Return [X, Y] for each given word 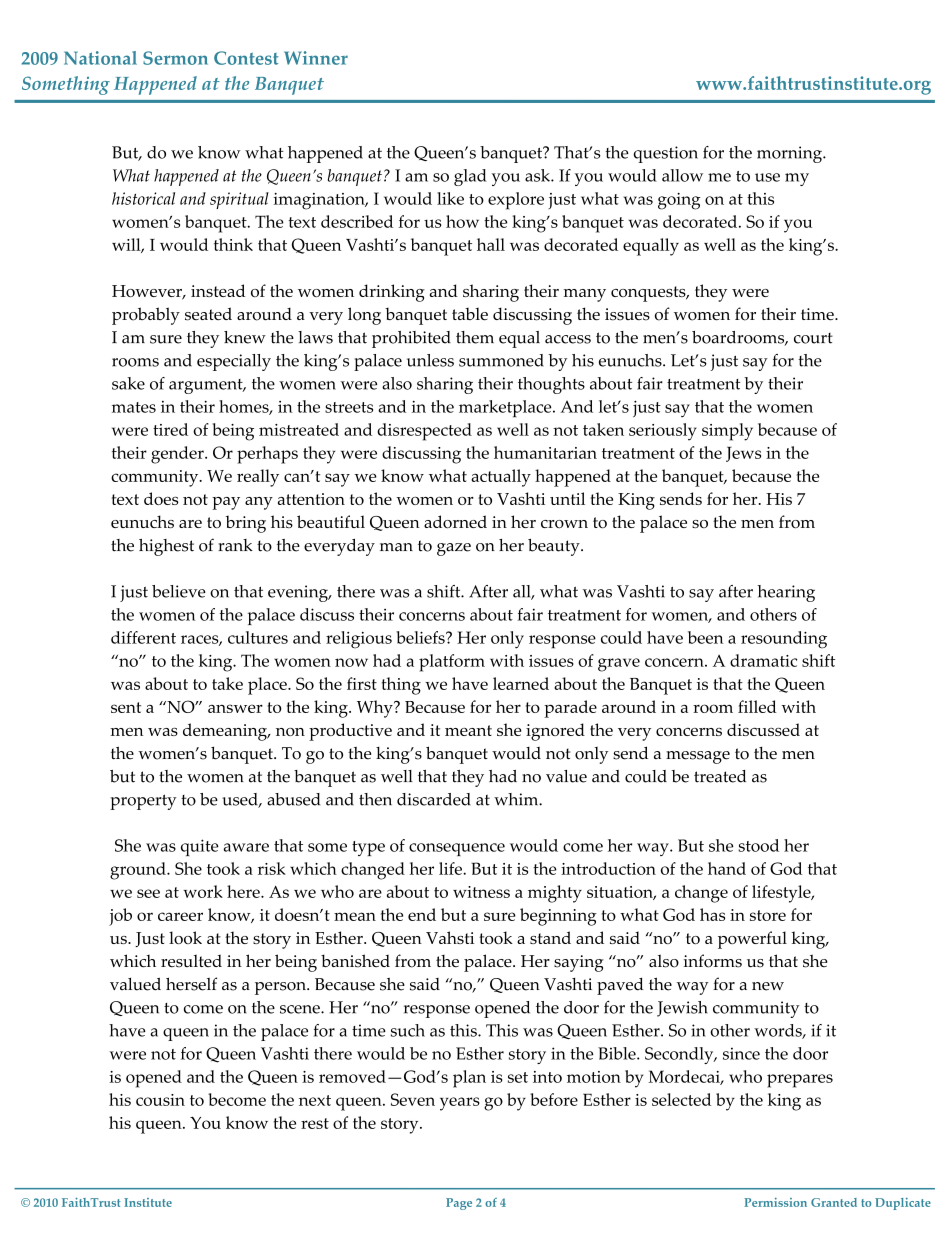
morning [790, 154]
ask [538, 175]
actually [501, 478]
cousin [160, 1100]
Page [459, 1204]
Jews [743, 454]
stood [758, 845]
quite [200, 847]
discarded [434, 799]
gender [178, 455]
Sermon [175, 58]
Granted [834, 1202]
